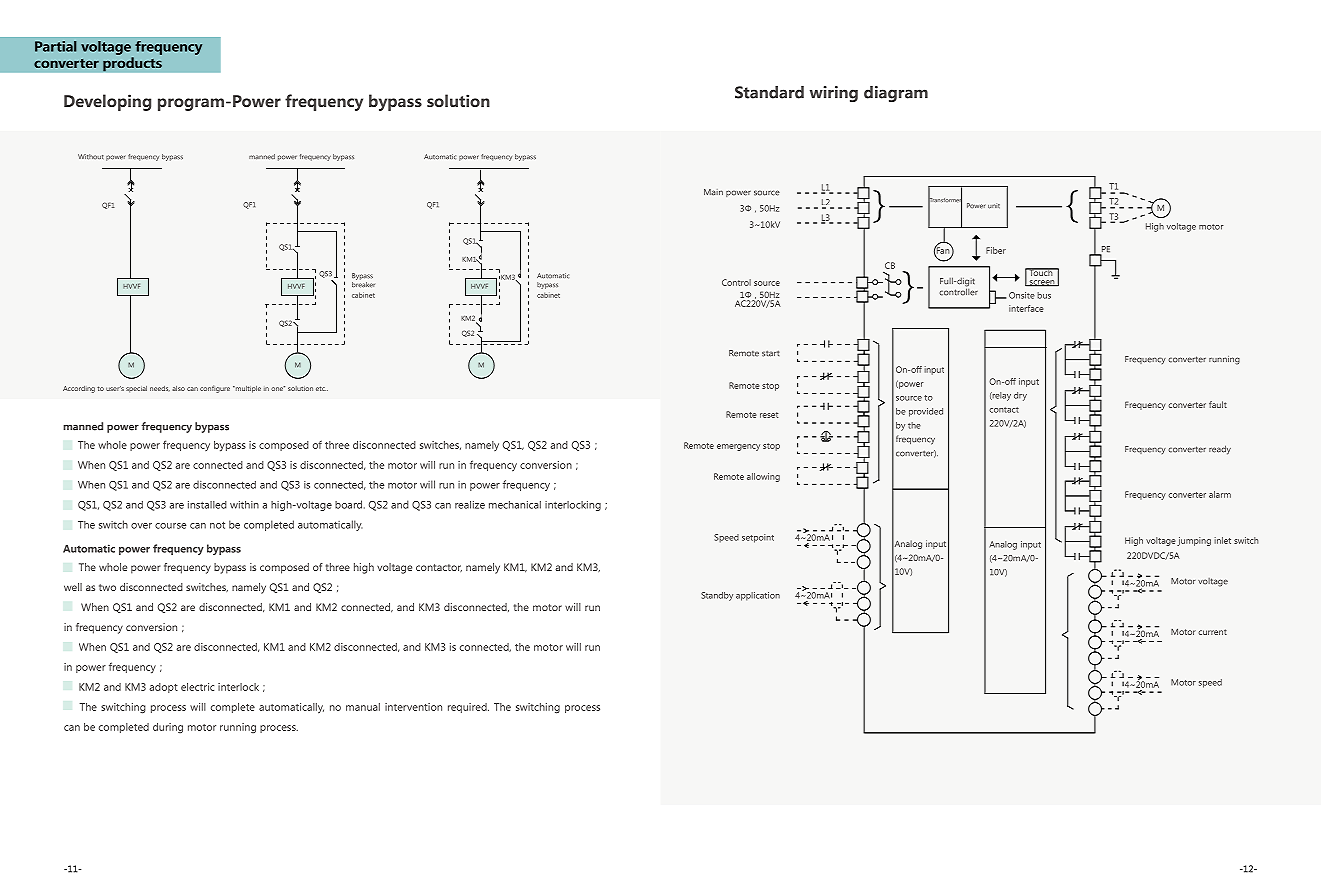  I want to click on required, so click(468, 708).
